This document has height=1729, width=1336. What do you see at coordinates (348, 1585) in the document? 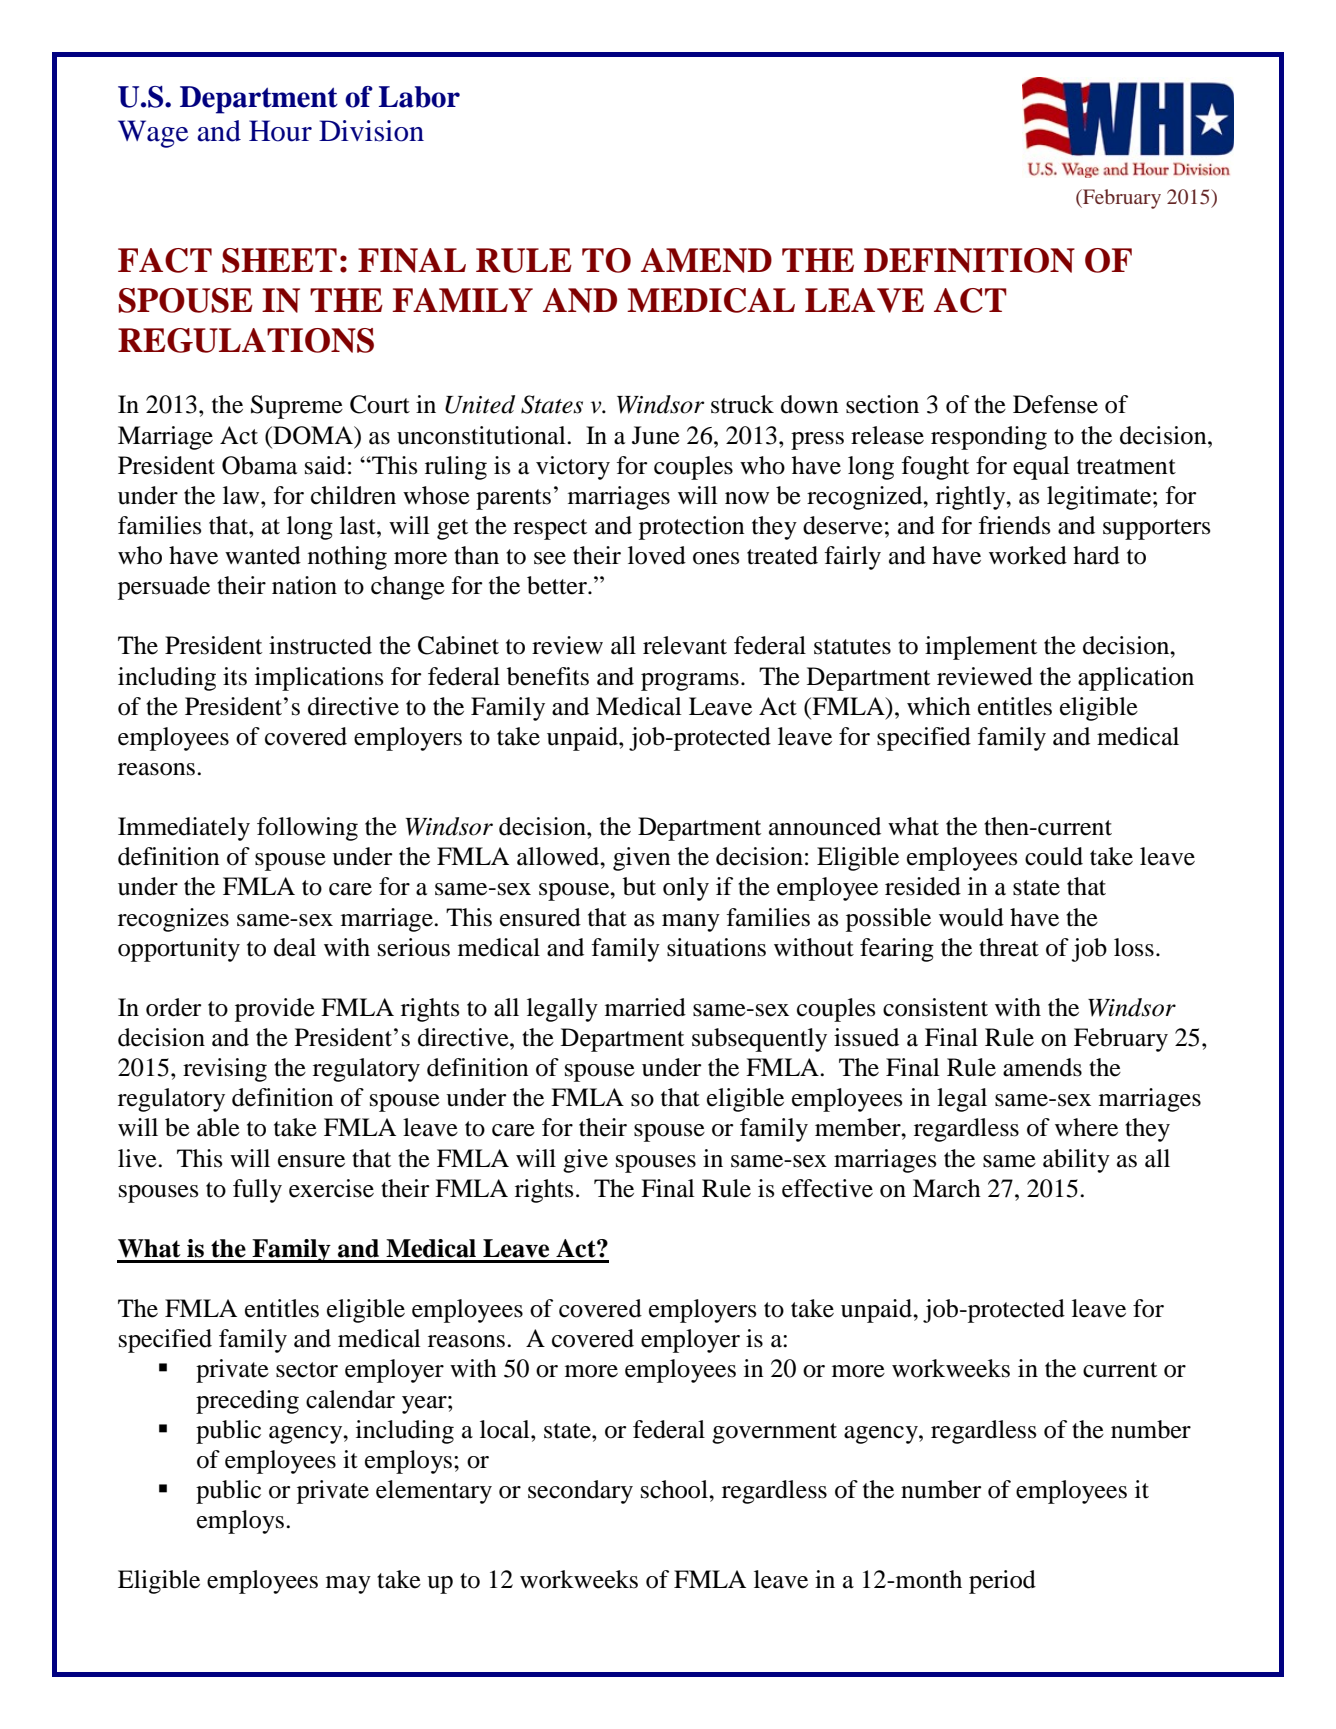
I see `may` at bounding box center [348, 1585].
